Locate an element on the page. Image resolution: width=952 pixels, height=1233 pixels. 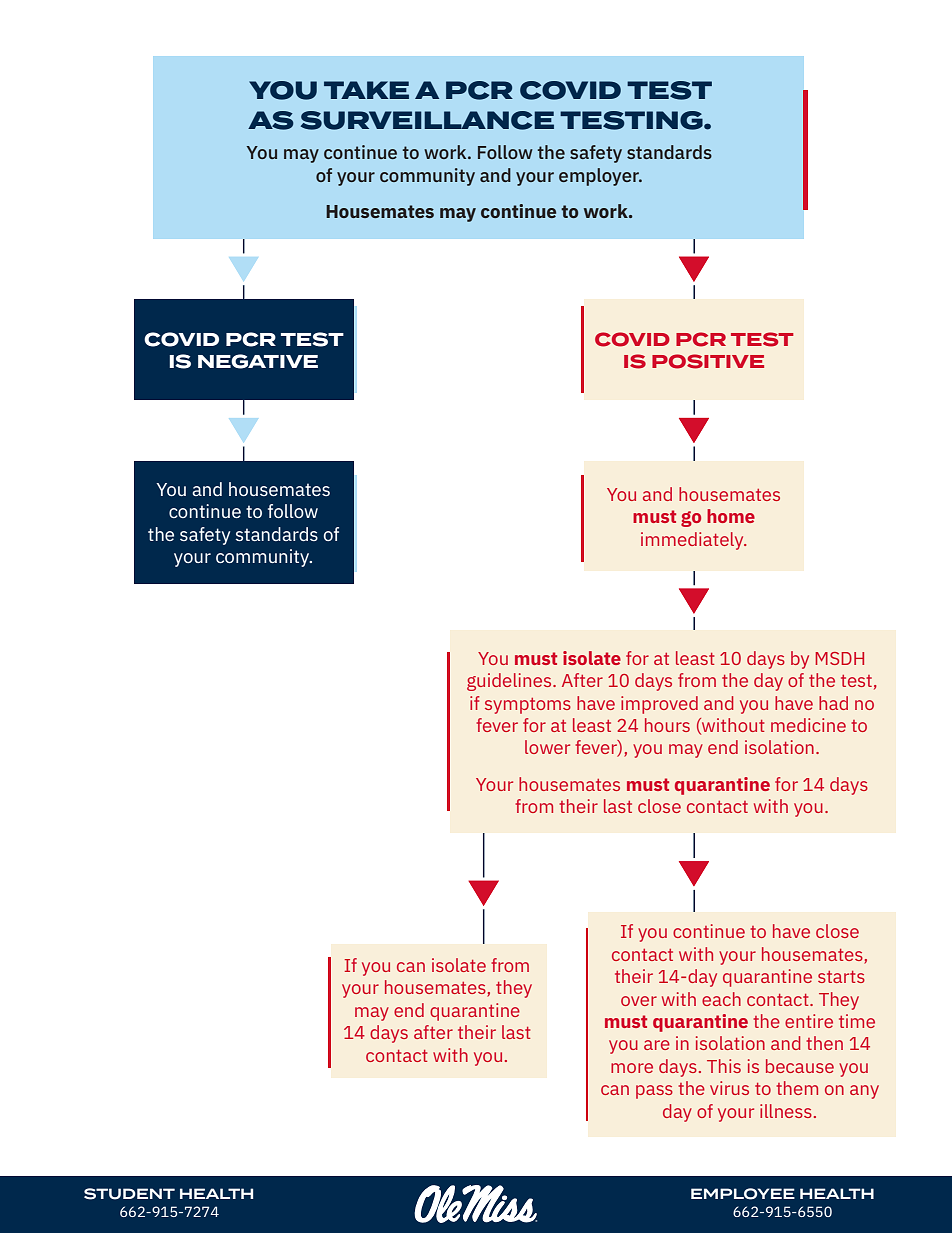
over is located at coordinates (639, 1001).
